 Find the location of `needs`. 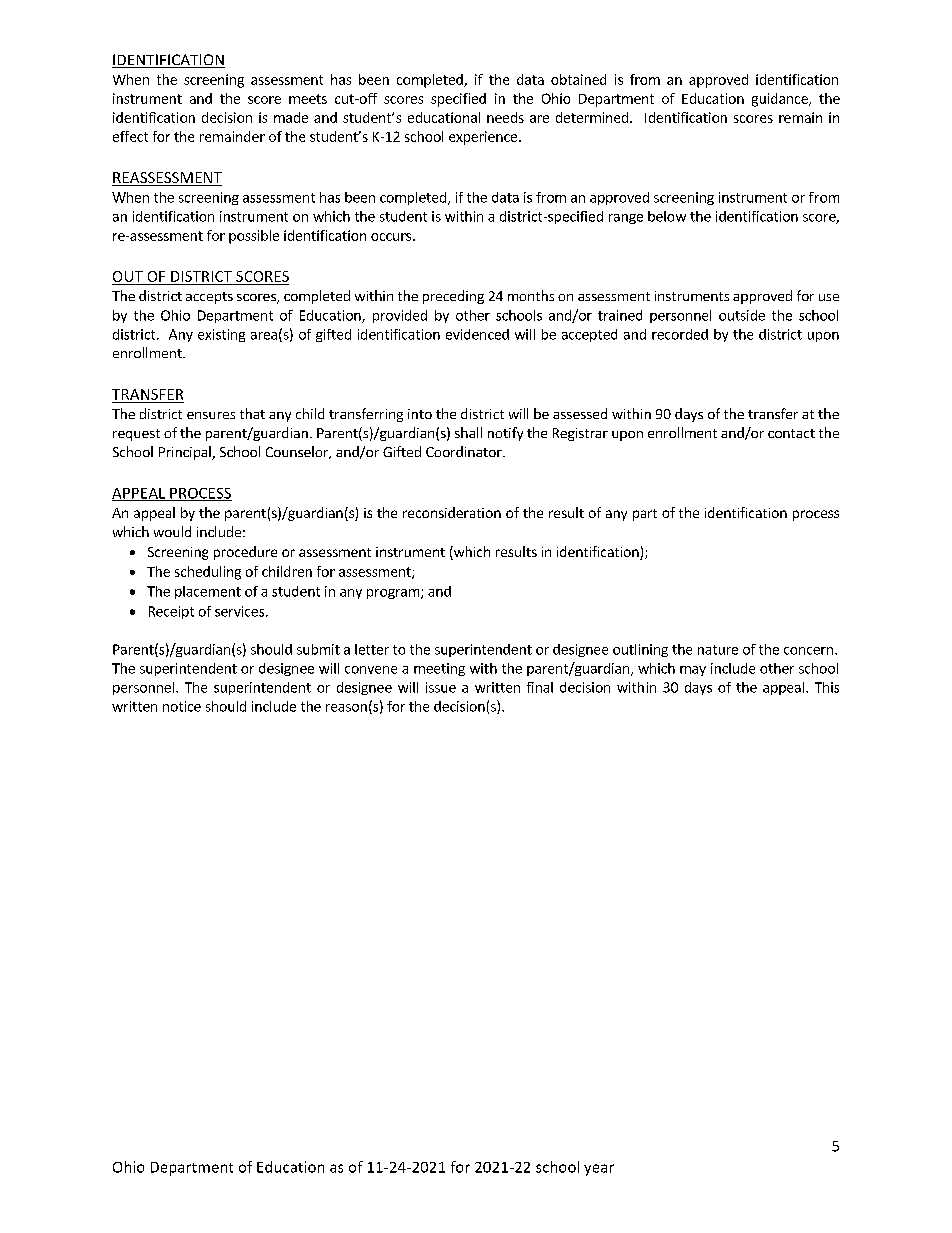

needs is located at coordinates (505, 117).
